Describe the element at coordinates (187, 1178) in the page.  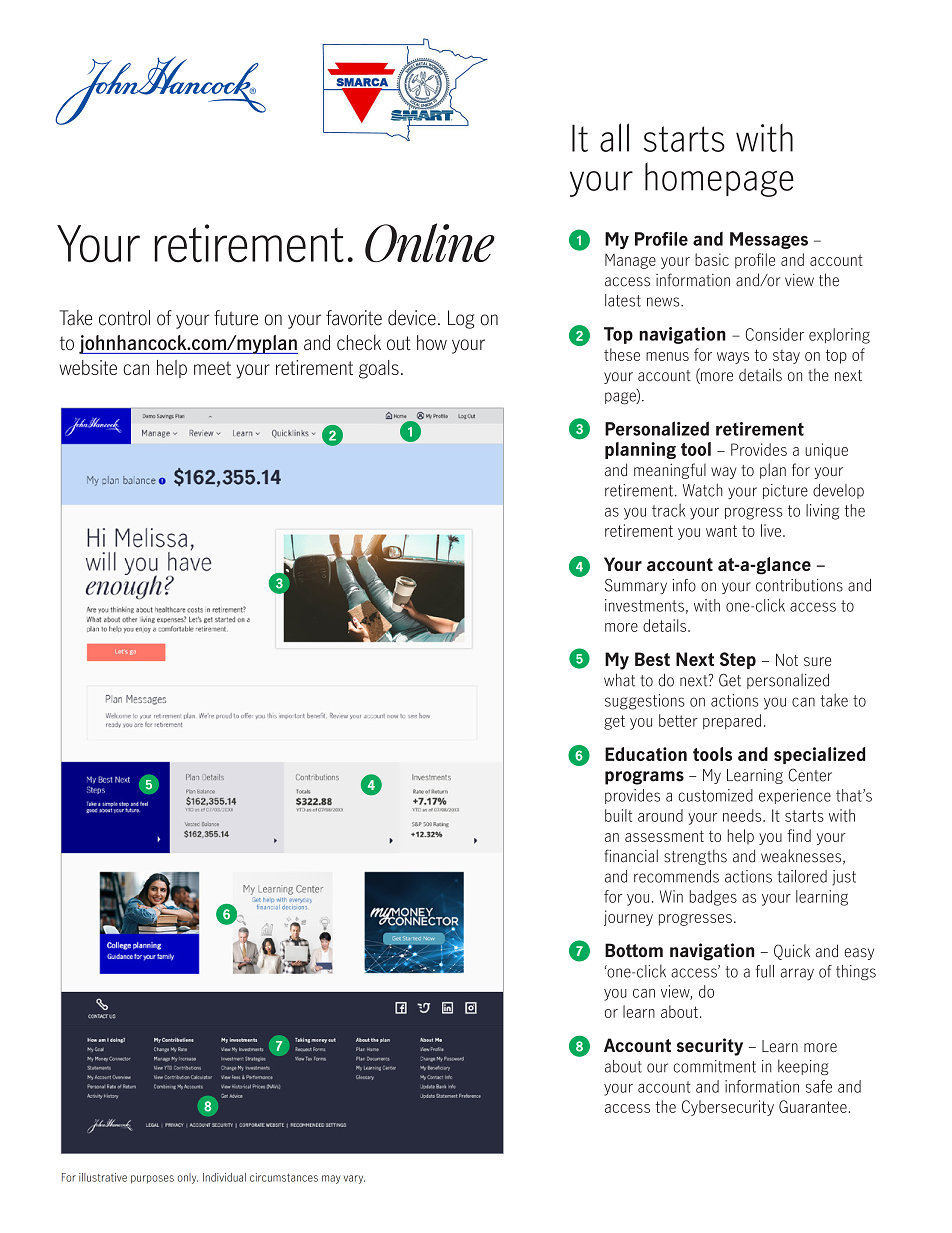
I see `only` at that location.
